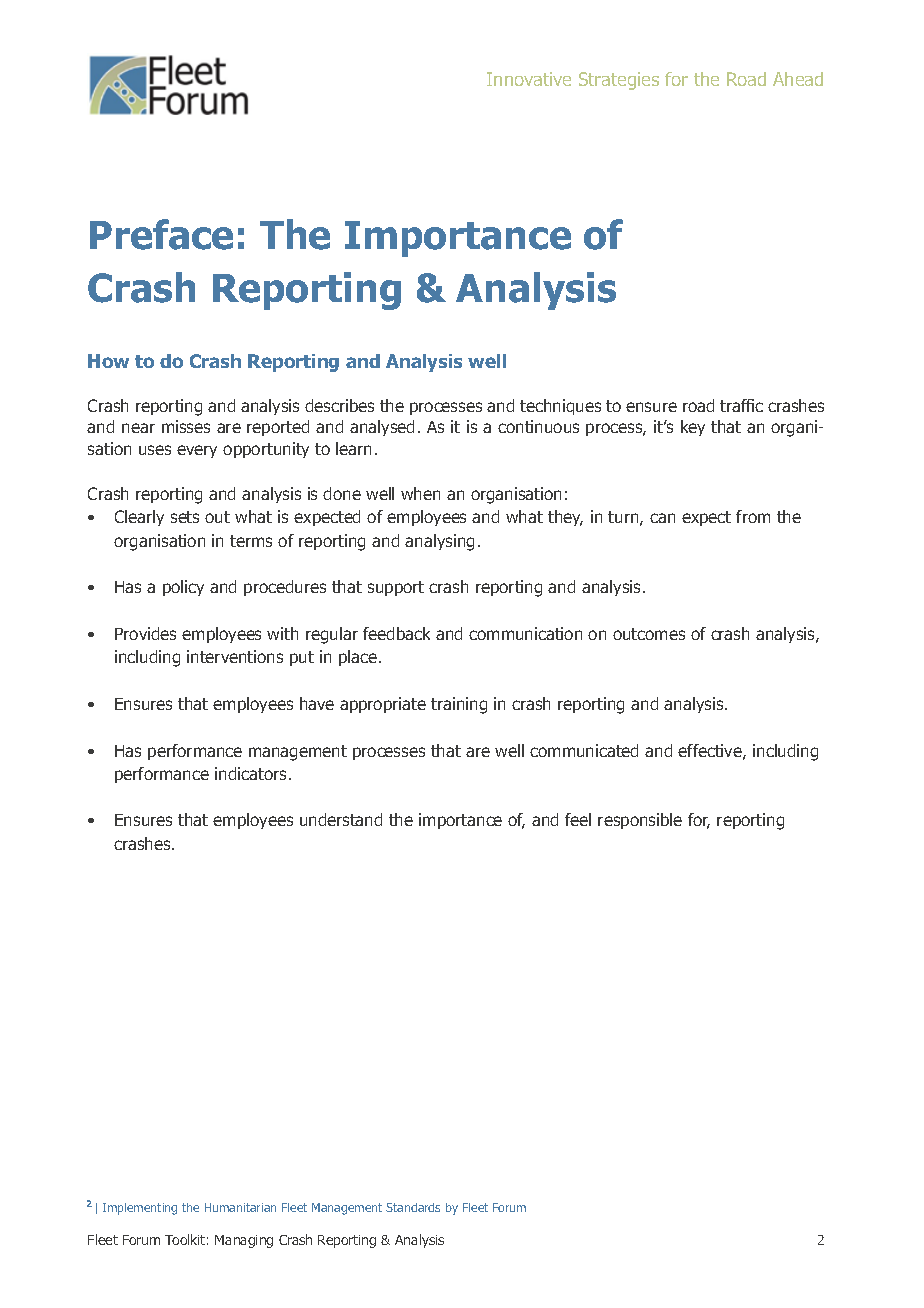  What do you see at coordinates (341, 819) in the screenshot?
I see `understand` at bounding box center [341, 819].
